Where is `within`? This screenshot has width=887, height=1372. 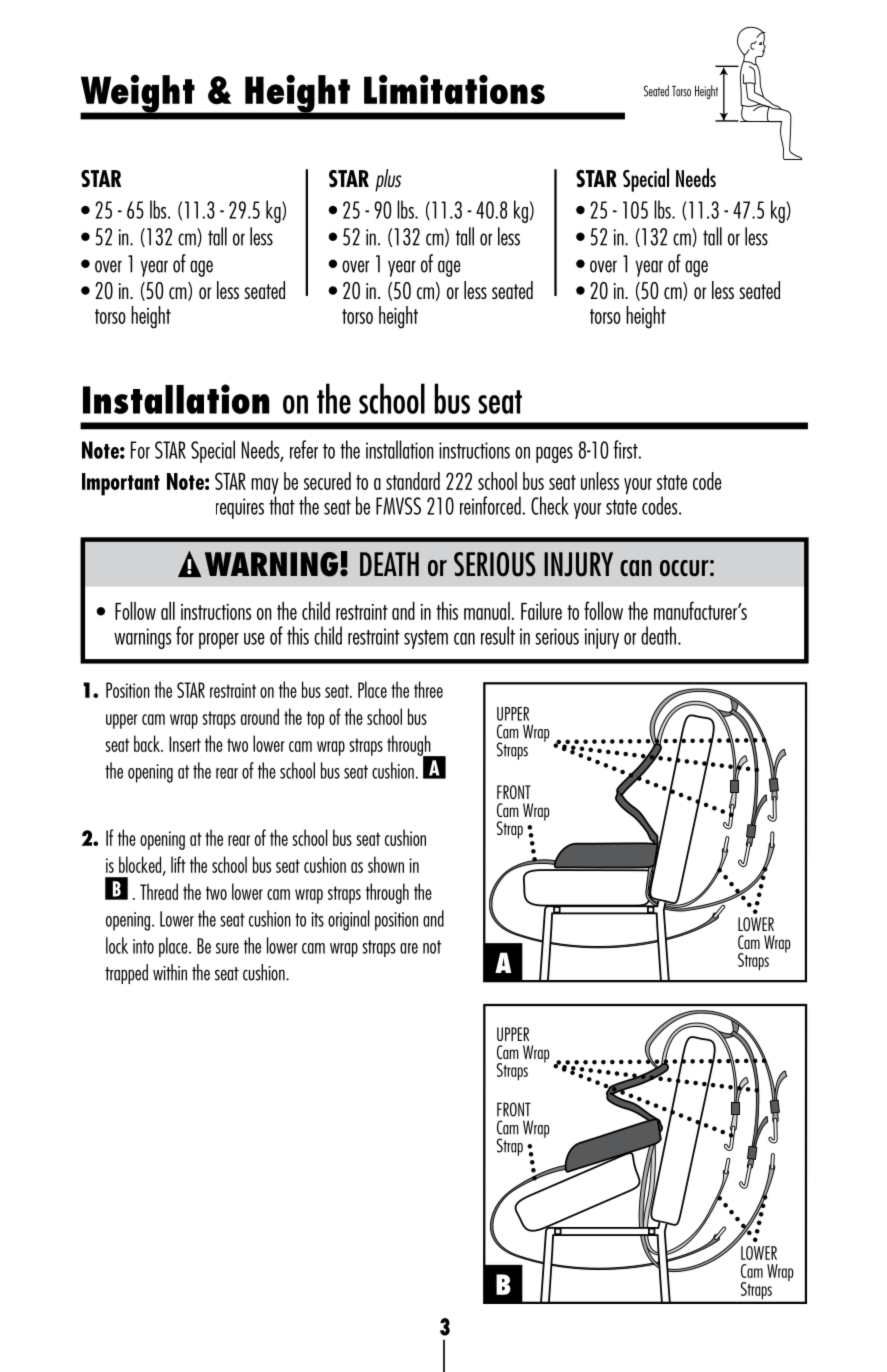
within is located at coordinates (170, 972).
